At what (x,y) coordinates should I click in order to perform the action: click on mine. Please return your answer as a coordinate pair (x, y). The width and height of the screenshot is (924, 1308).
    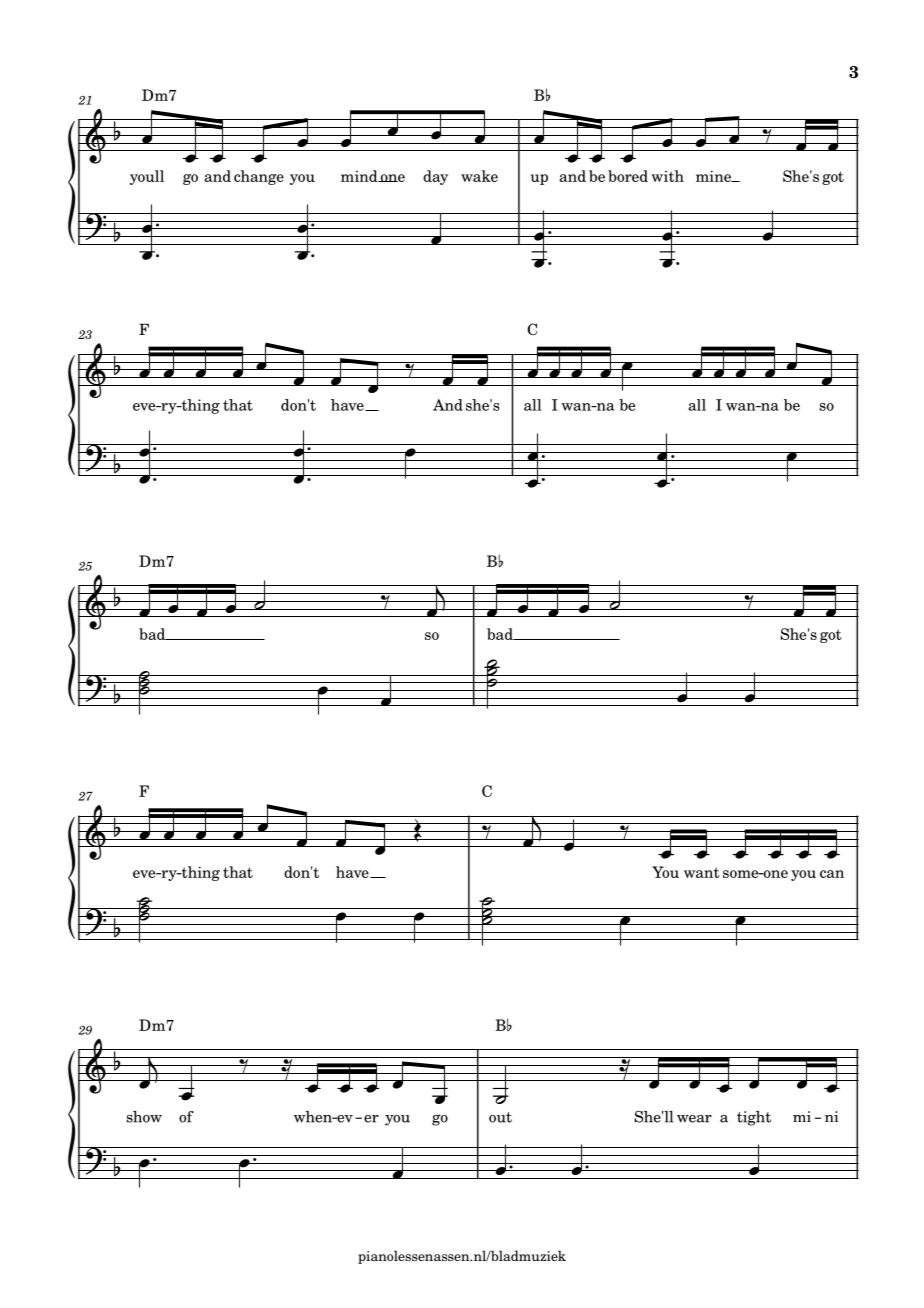
    Looking at the image, I should click on (714, 176).
